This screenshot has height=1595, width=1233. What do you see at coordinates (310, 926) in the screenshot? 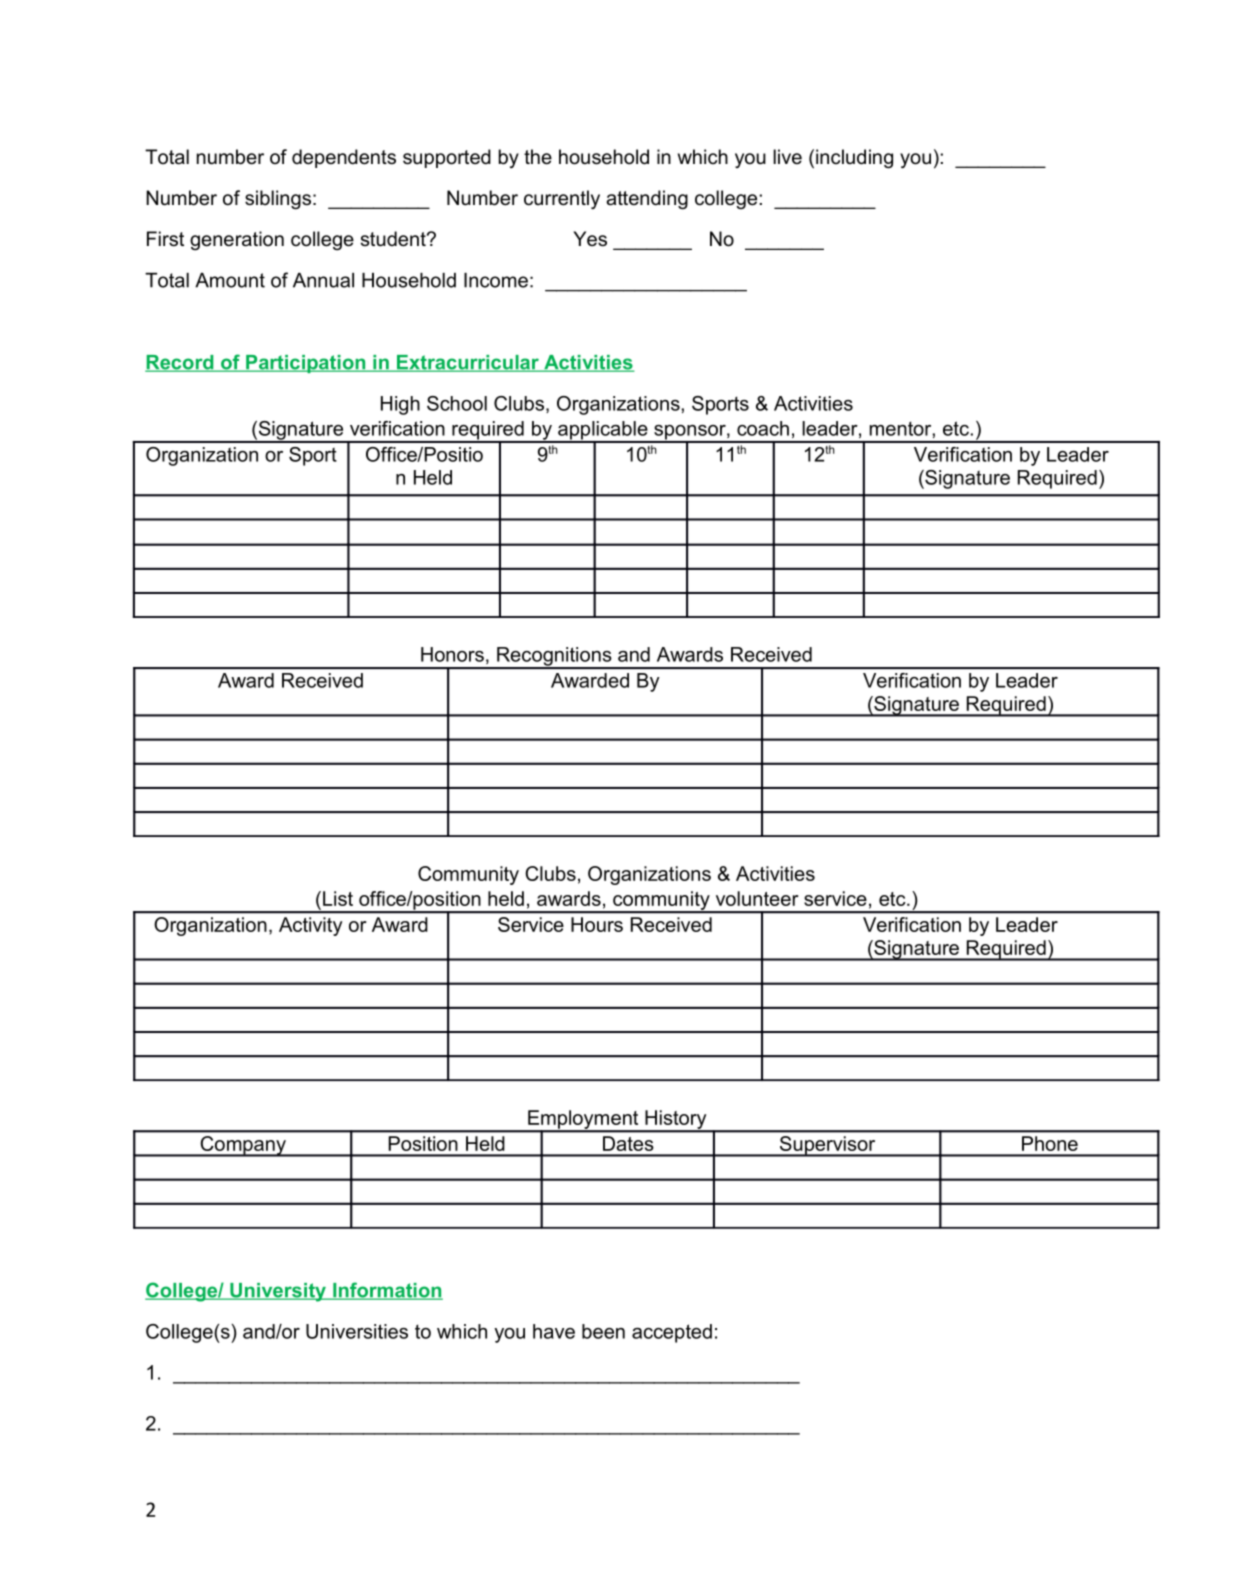
I see `Activity` at bounding box center [310, 926].
